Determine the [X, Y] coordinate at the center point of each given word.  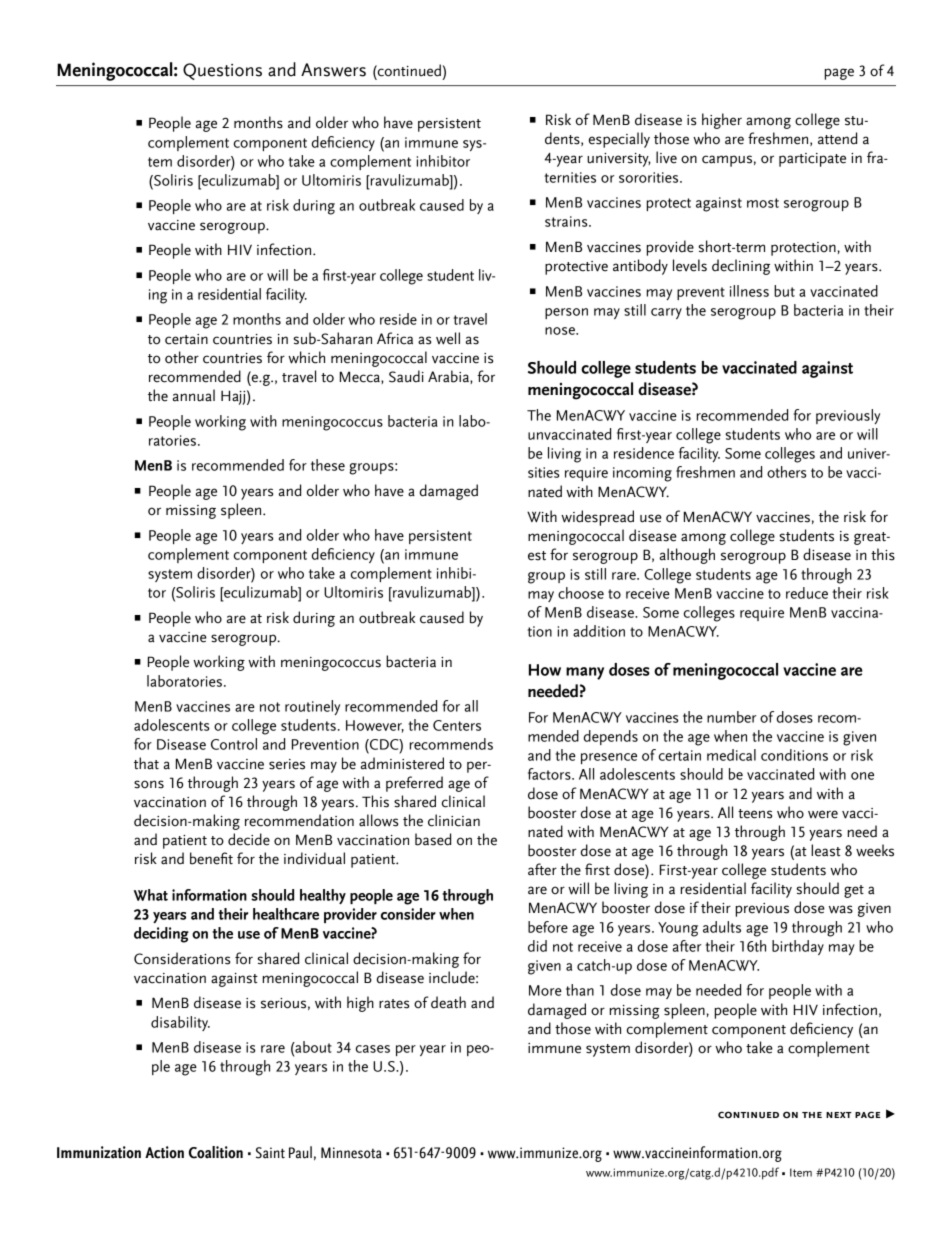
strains [567, 221]
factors [550, 774]
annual [194, 395]
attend [837, 138]
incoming [642, 474]
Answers [333, 70]
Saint [270, 1153]
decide [249, 839]
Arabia [449, 377]
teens [755, 814]
